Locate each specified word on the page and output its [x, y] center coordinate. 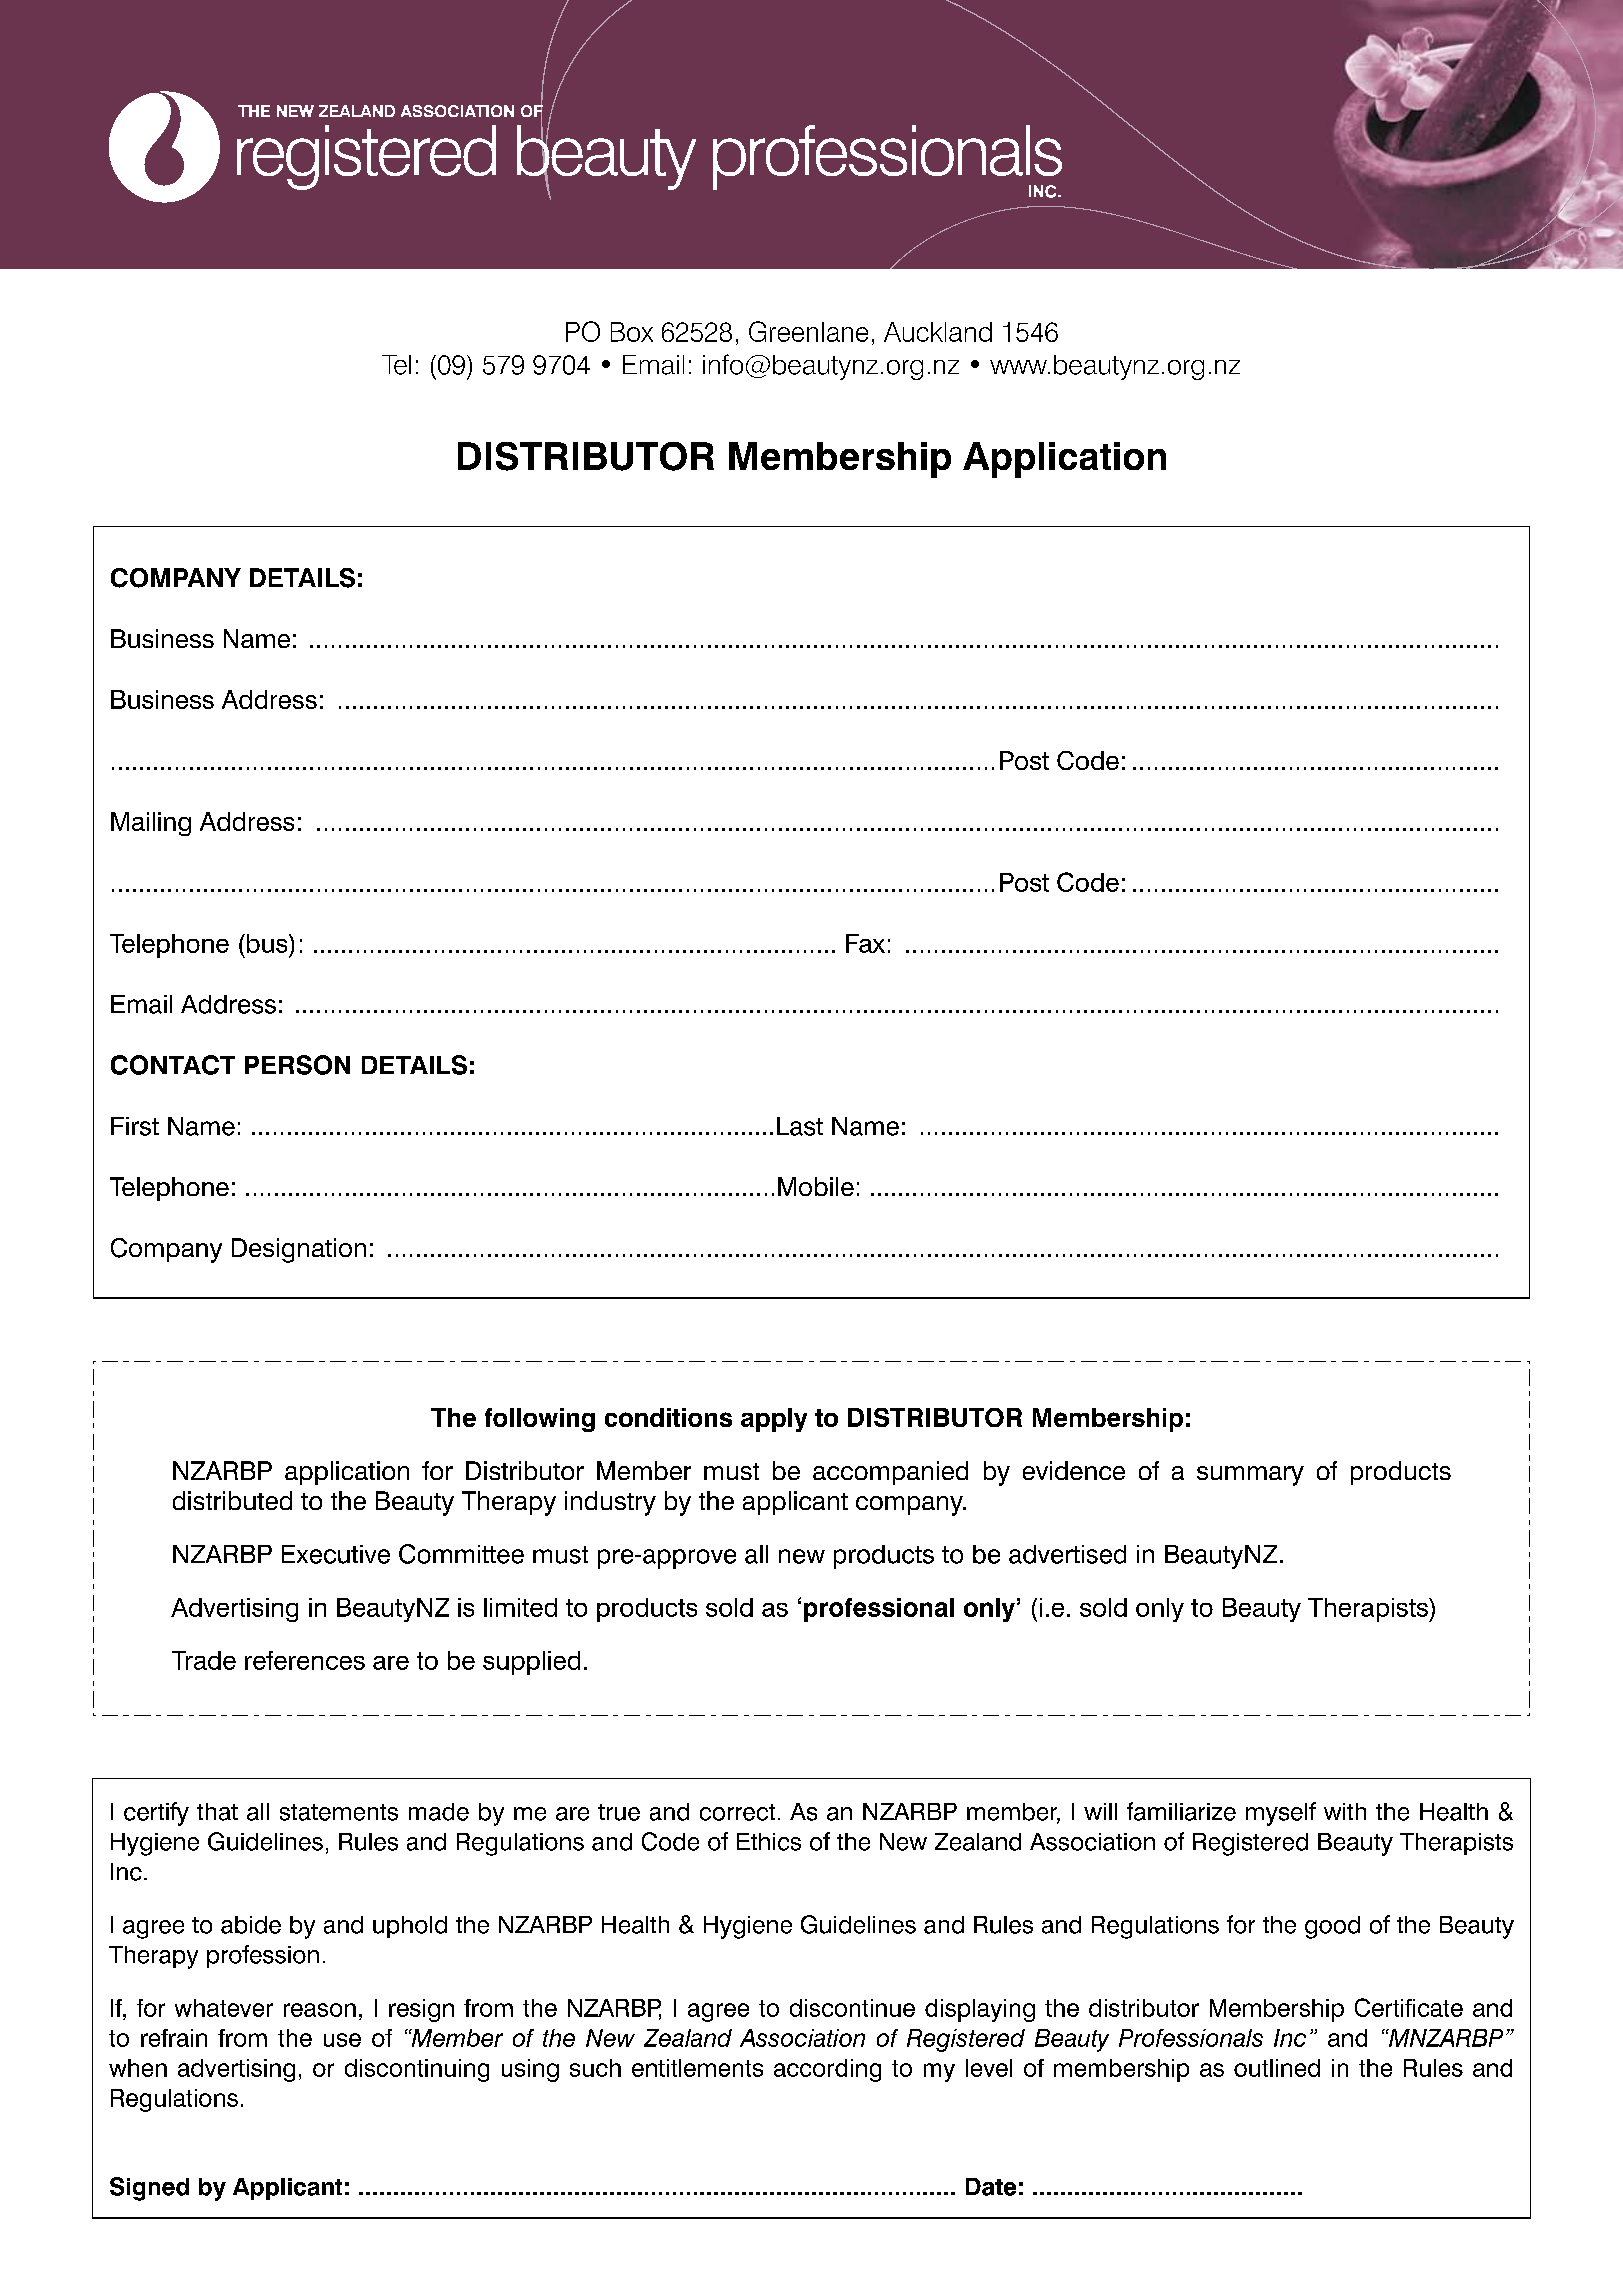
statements [339, 1812]
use [342, 2040]
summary [1250, 1476]
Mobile [816, 1186]
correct [737, 1812]
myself [1281, 1814]
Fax [865, 943]
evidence [1074, 1470]
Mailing [151, 824]
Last [800, 1126]
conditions [668, 1417]
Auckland [938, 332]
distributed [232, 1500]
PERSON [297, 1065]
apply [774, 1420]
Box [632, 332]
